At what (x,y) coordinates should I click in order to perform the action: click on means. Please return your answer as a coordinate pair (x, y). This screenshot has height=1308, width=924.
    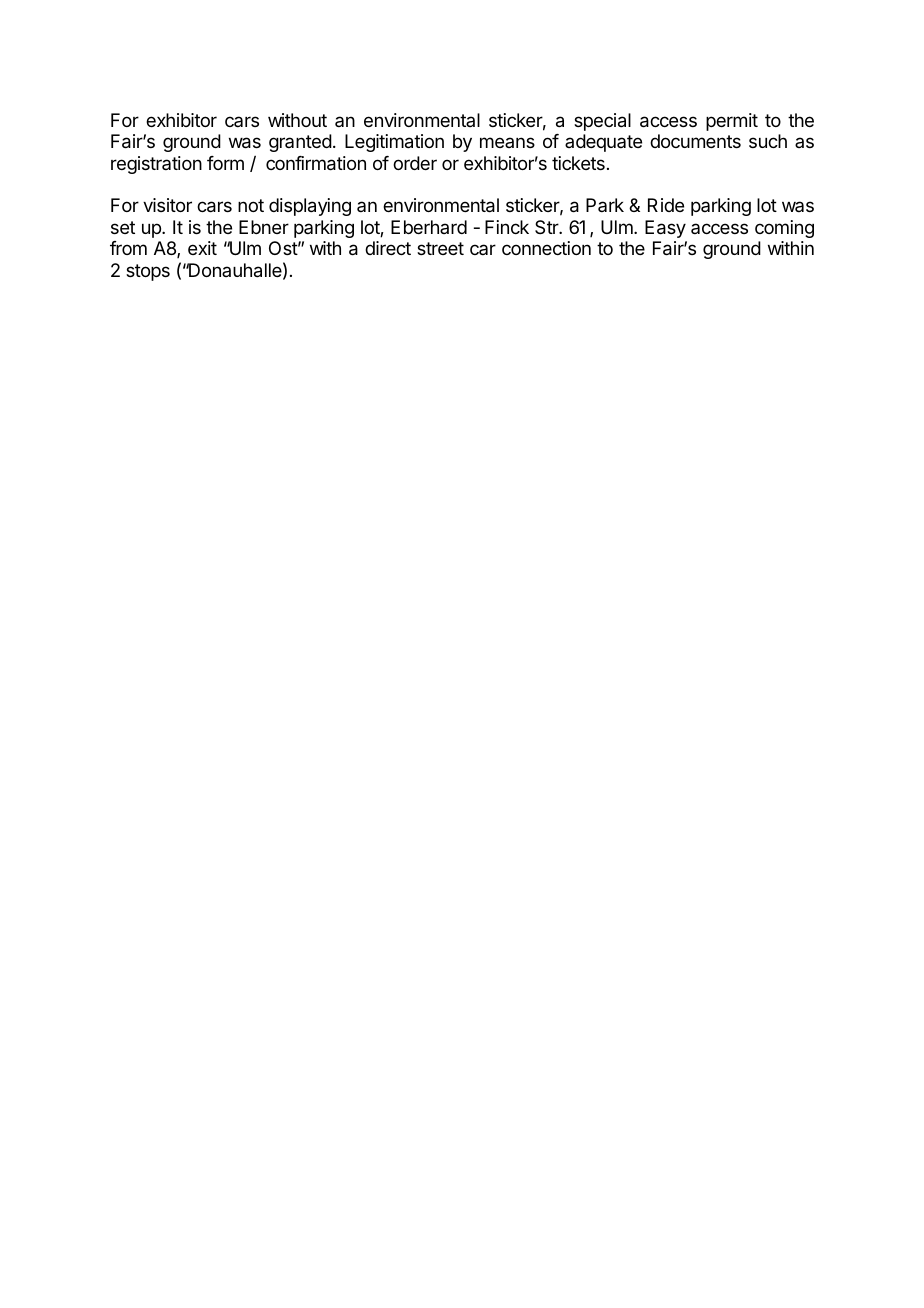
    Looking at the image, I should click on (507, 142).
